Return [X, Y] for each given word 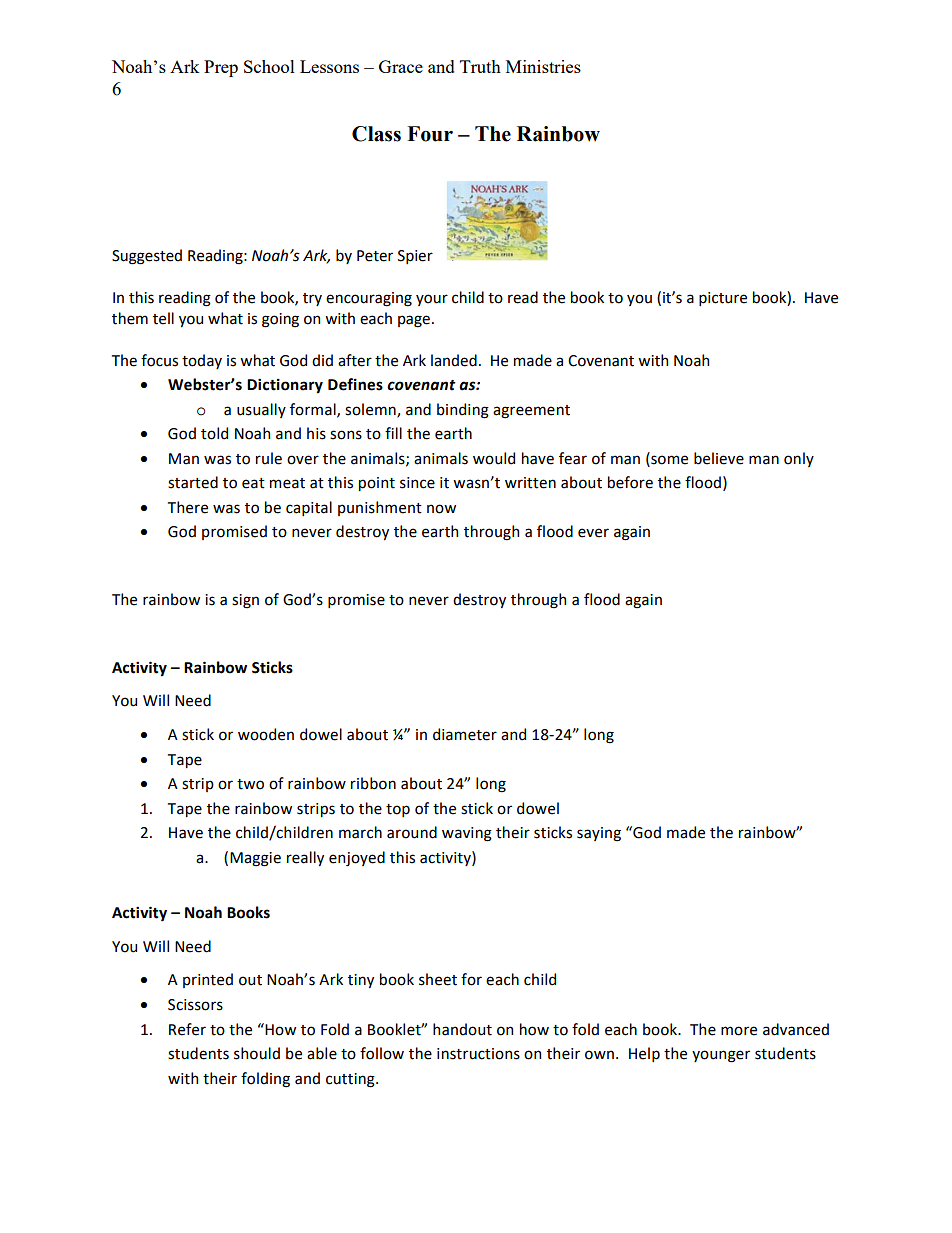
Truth [480, 66]
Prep [221, 68]
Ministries [543, 66]
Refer [187, 1029]
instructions [478, 1054]
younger [721, 1056]
